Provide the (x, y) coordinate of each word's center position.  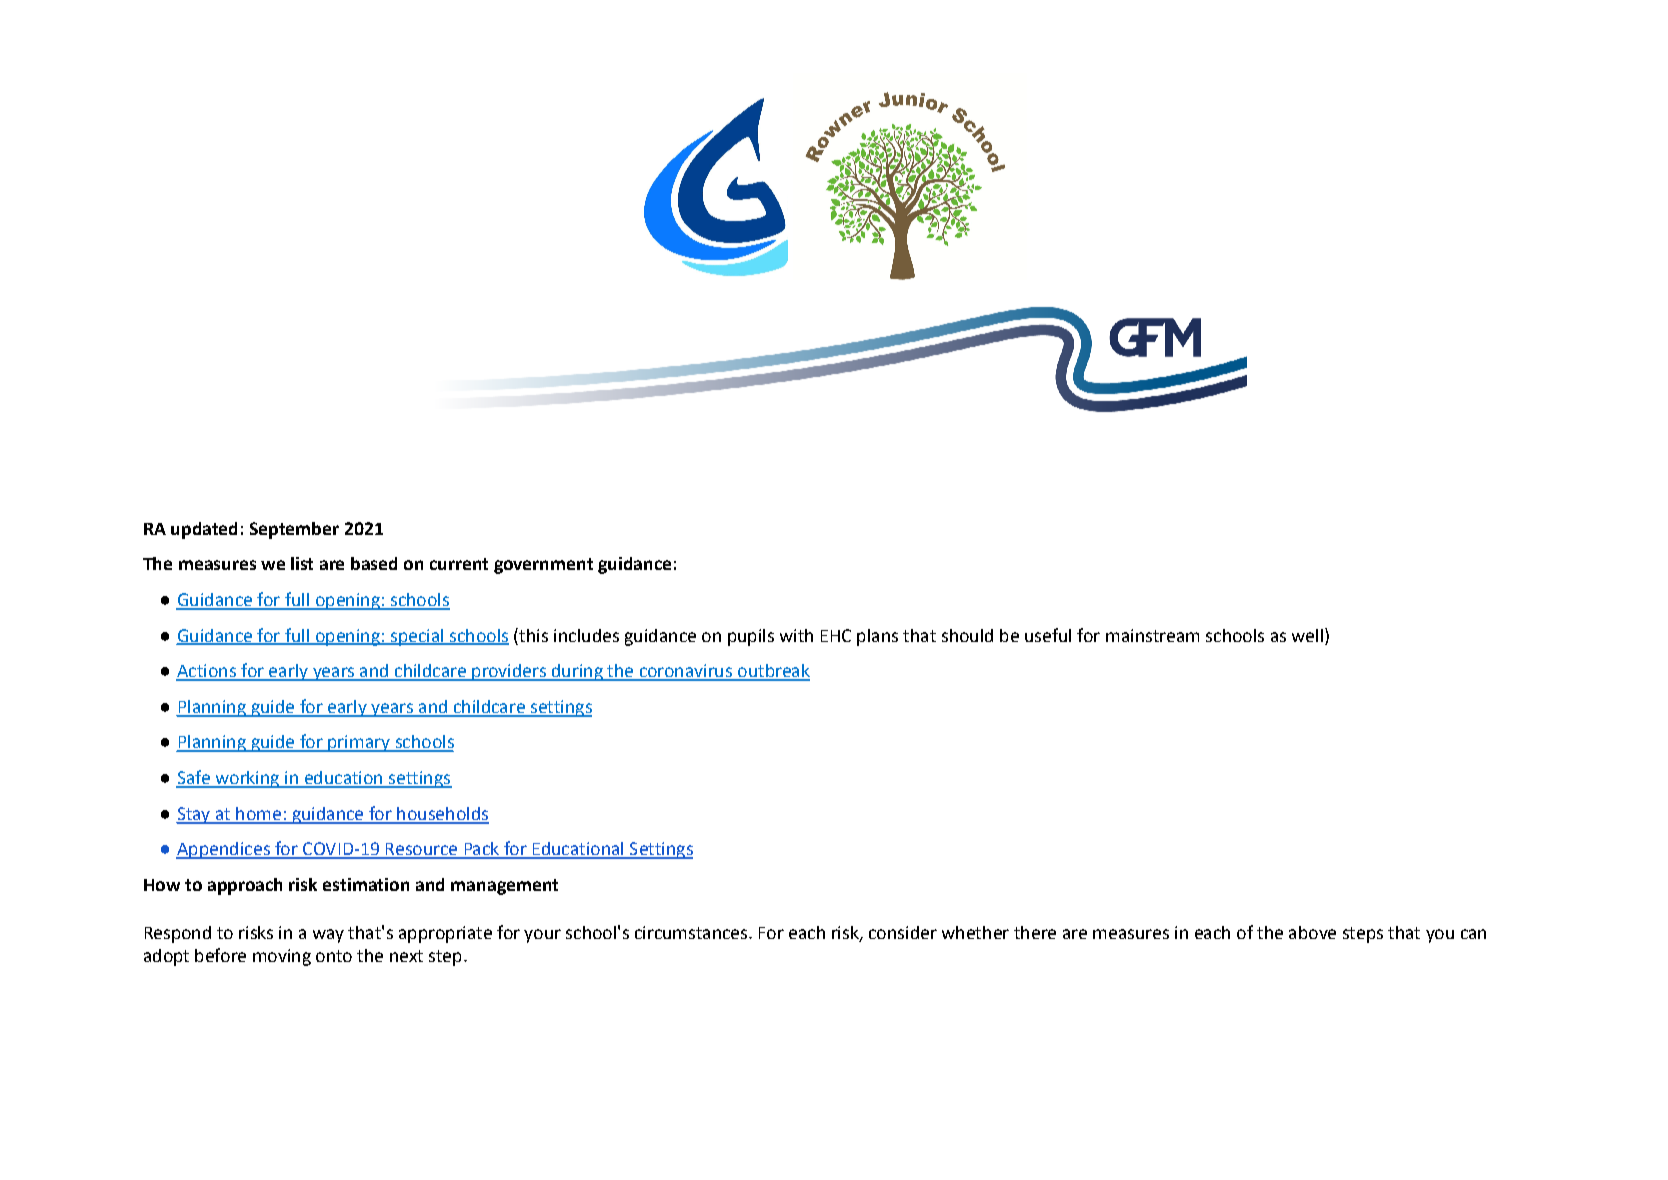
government (543, 566)
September (294, 530)
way (328, 936)
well (1307, 635)
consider (903, 932)
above (1312, 932)
